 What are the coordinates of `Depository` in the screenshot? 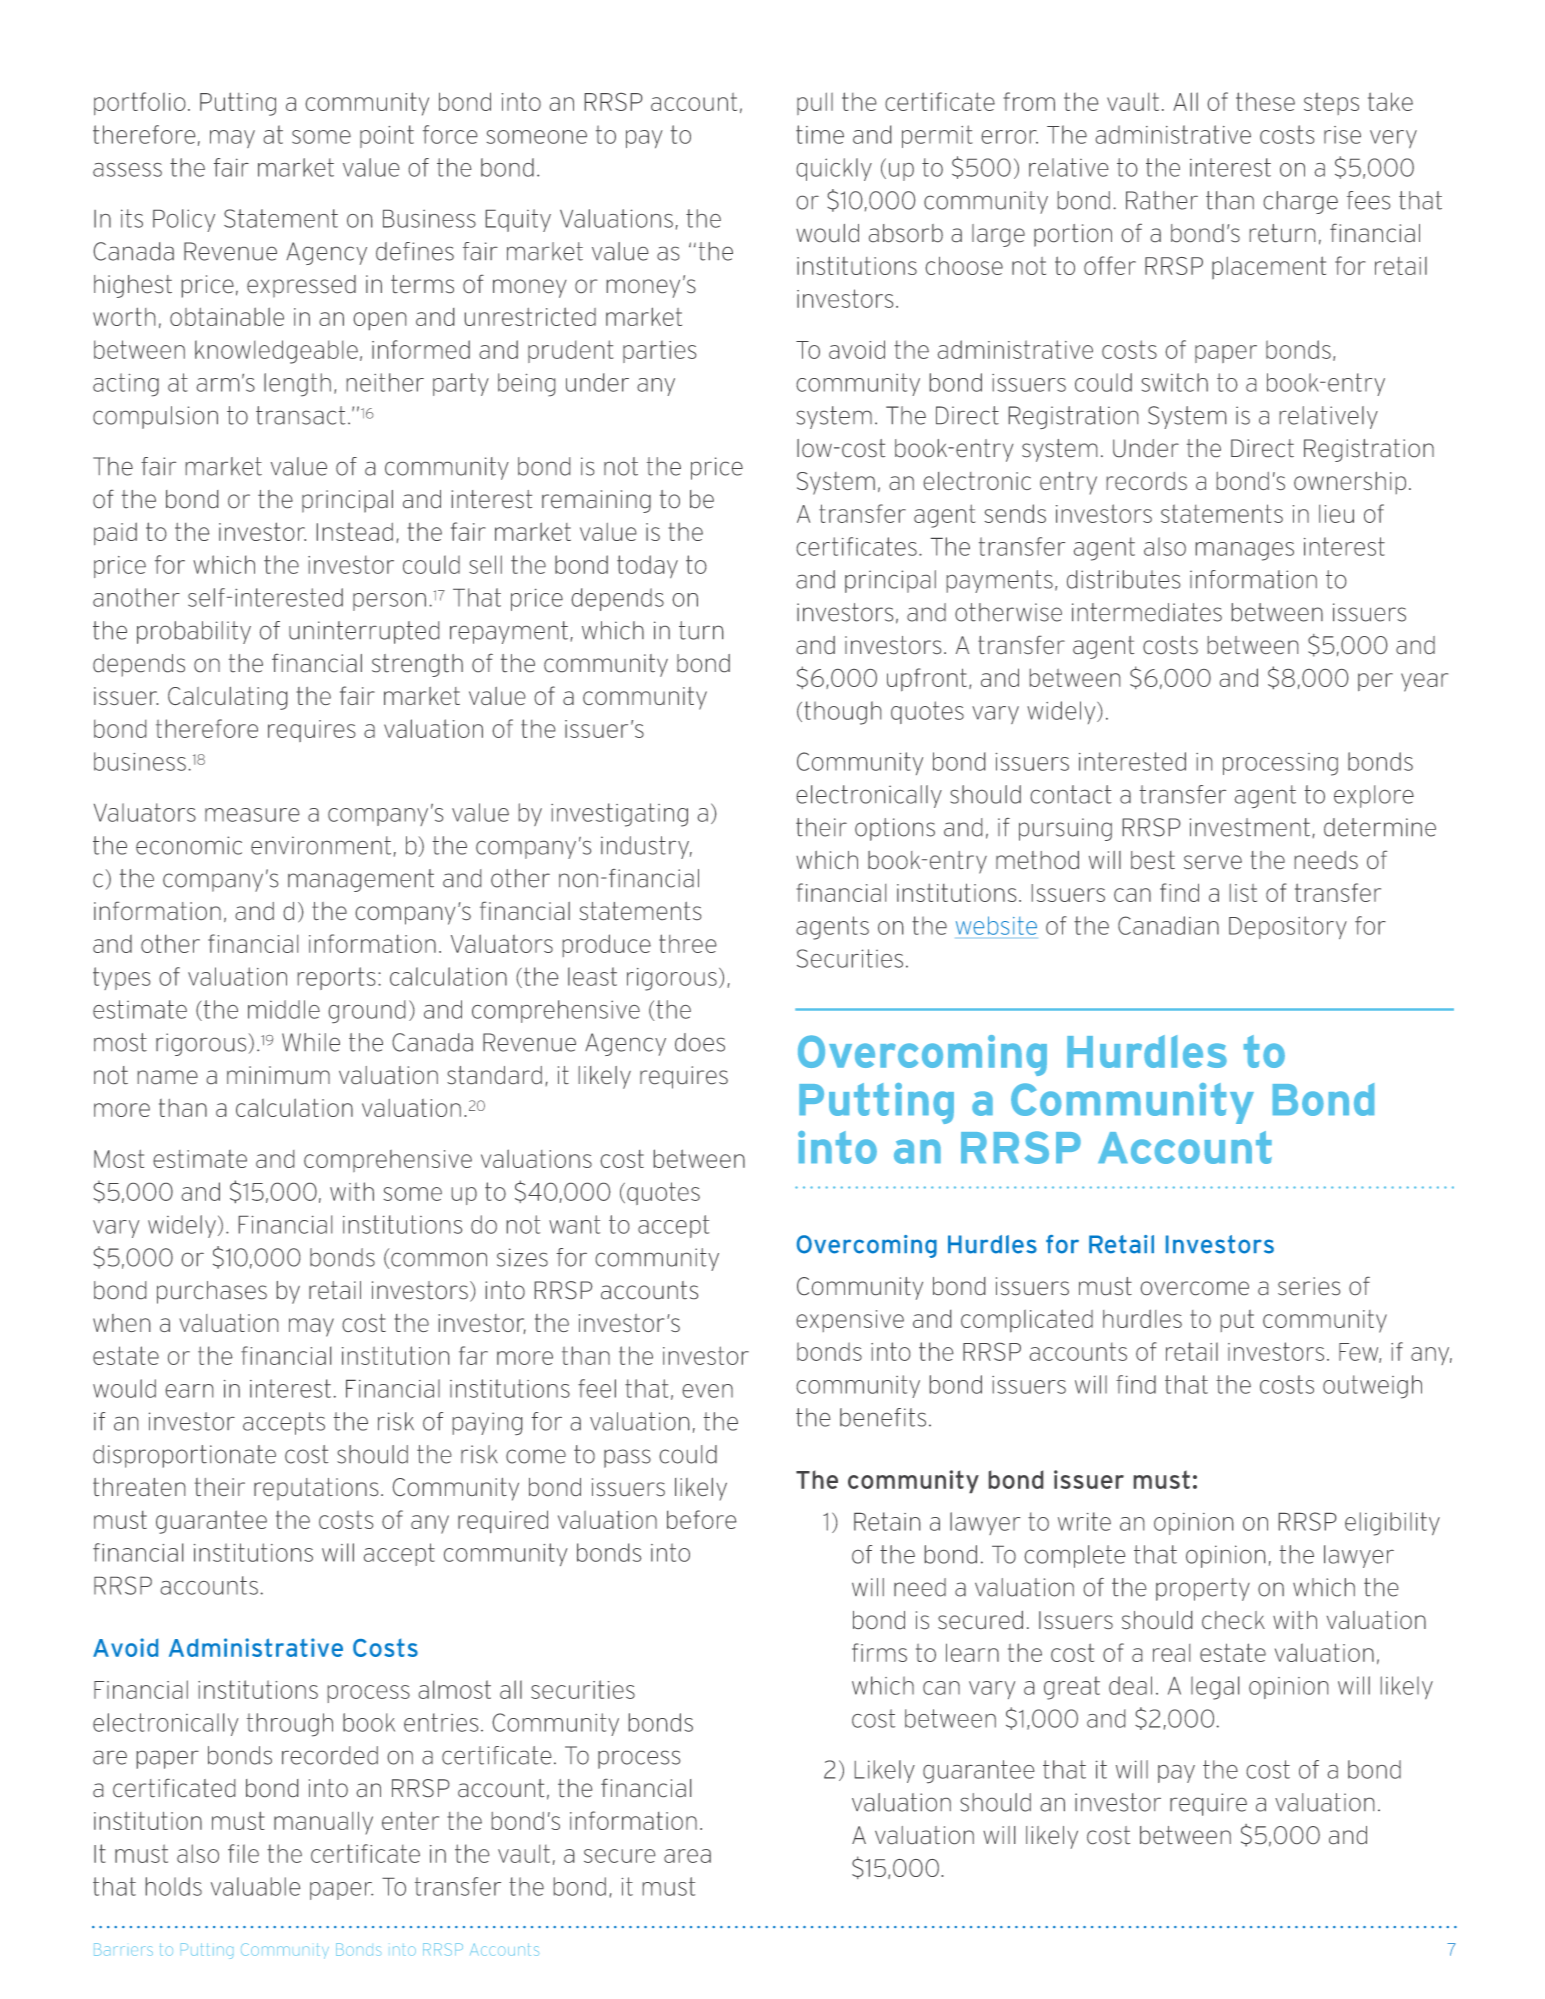 It's located at (1288, 927).
